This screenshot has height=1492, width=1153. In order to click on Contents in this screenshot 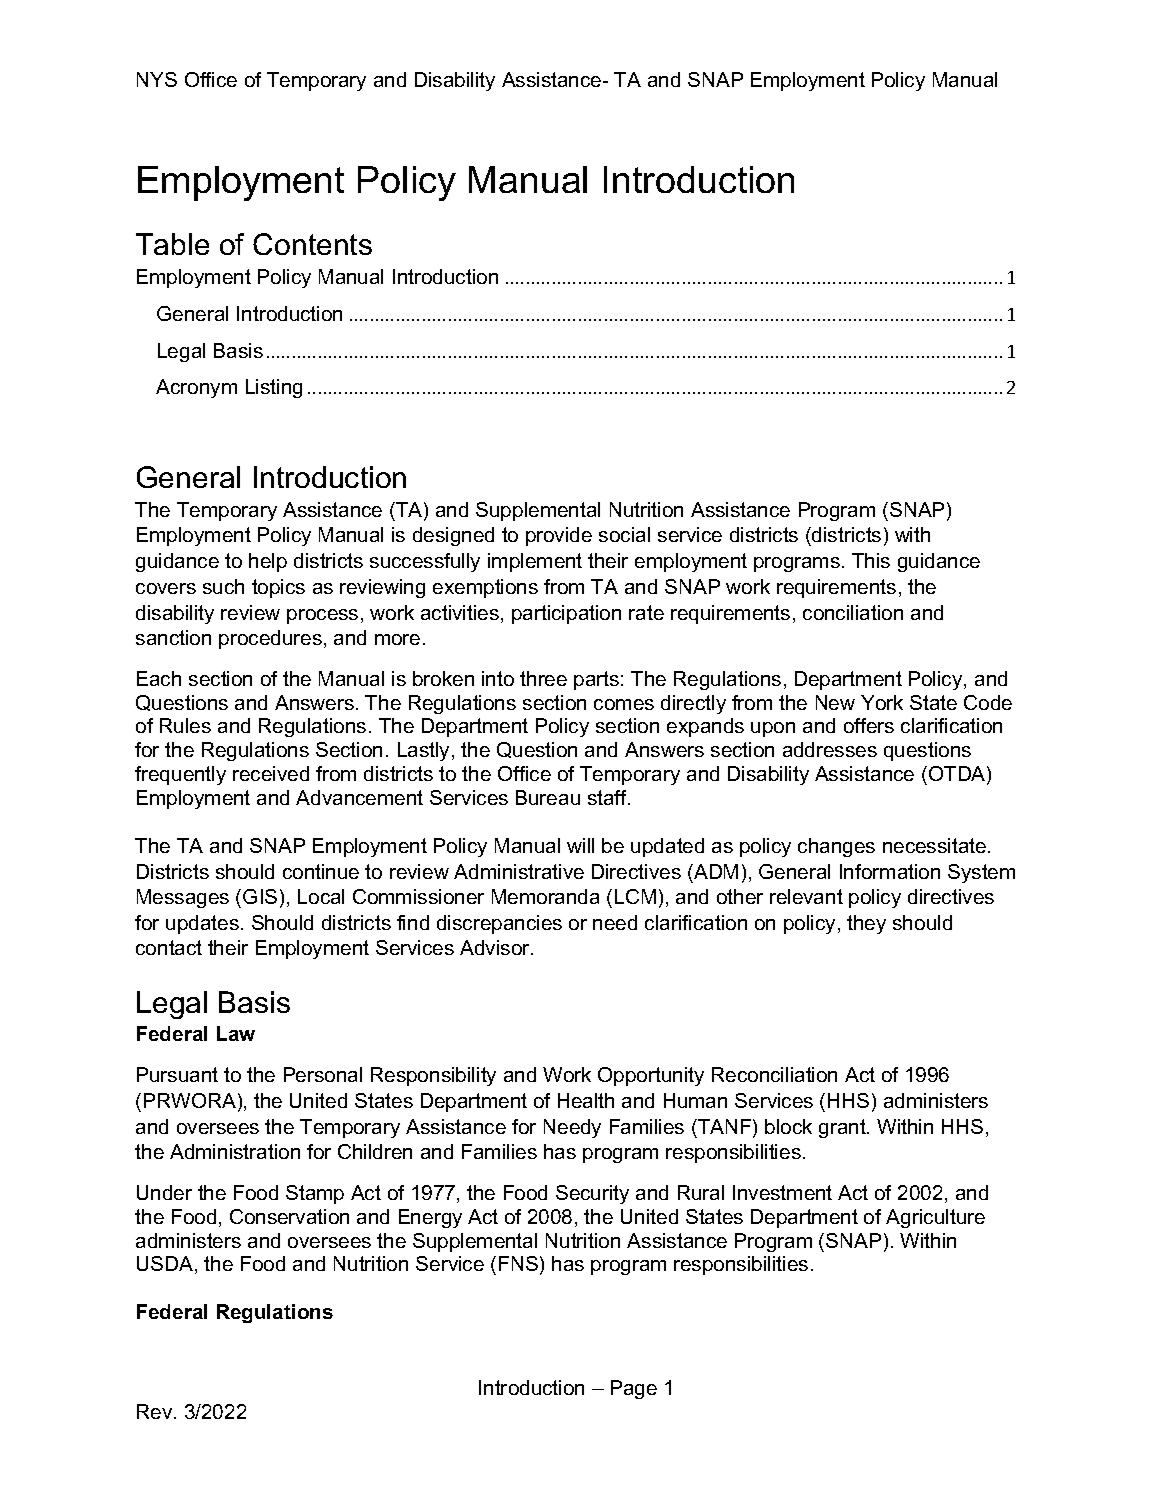, I will do `click(312, 244)`.
